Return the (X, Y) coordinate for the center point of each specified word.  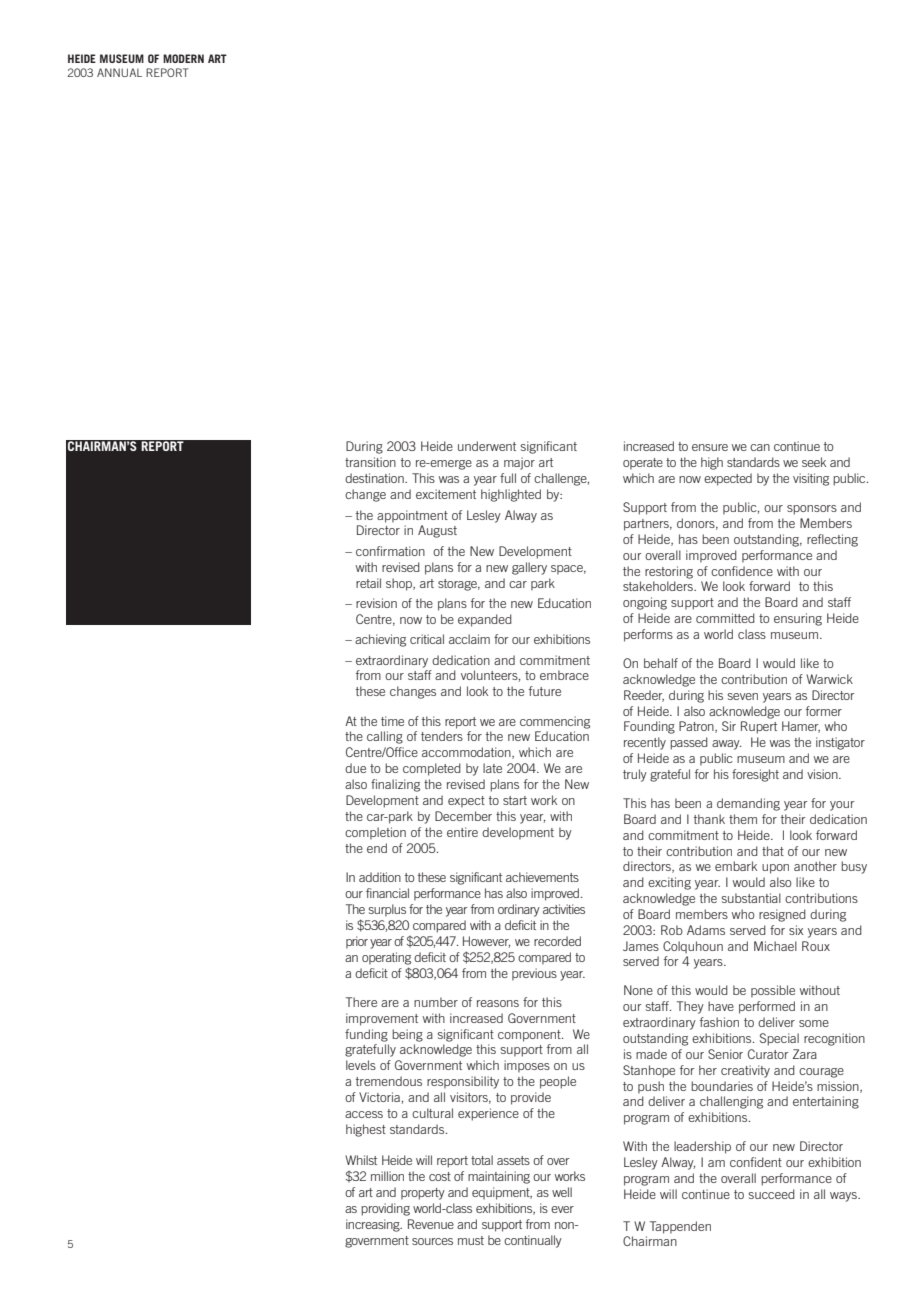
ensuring (798, 619)
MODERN (183, 58)
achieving (380, 640)
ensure (710, 447)
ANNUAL (119, 72)
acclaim (469, 639)
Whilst (361, 1160)
